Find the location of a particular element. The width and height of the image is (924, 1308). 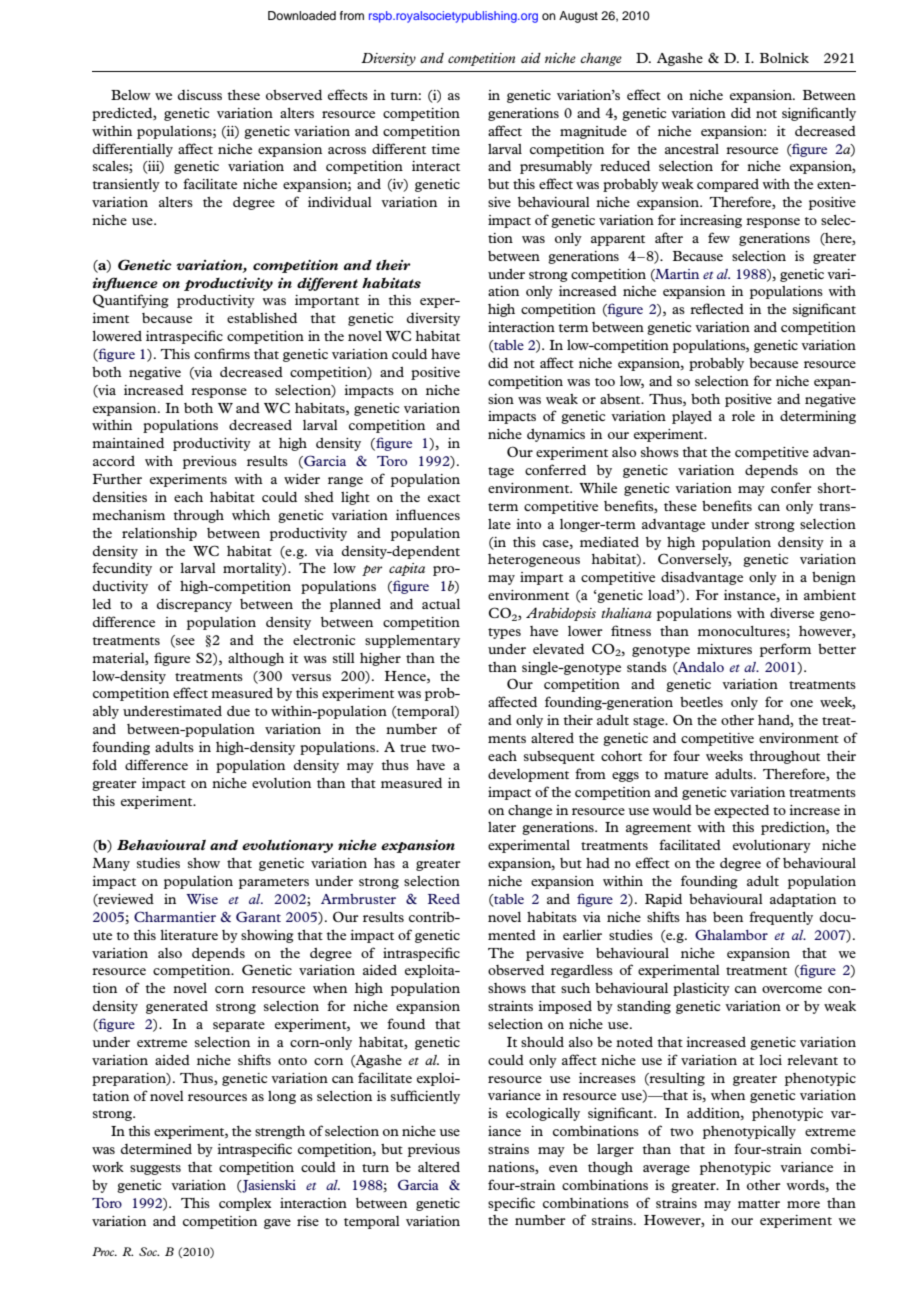

development is located at coordinates (528, 775).
